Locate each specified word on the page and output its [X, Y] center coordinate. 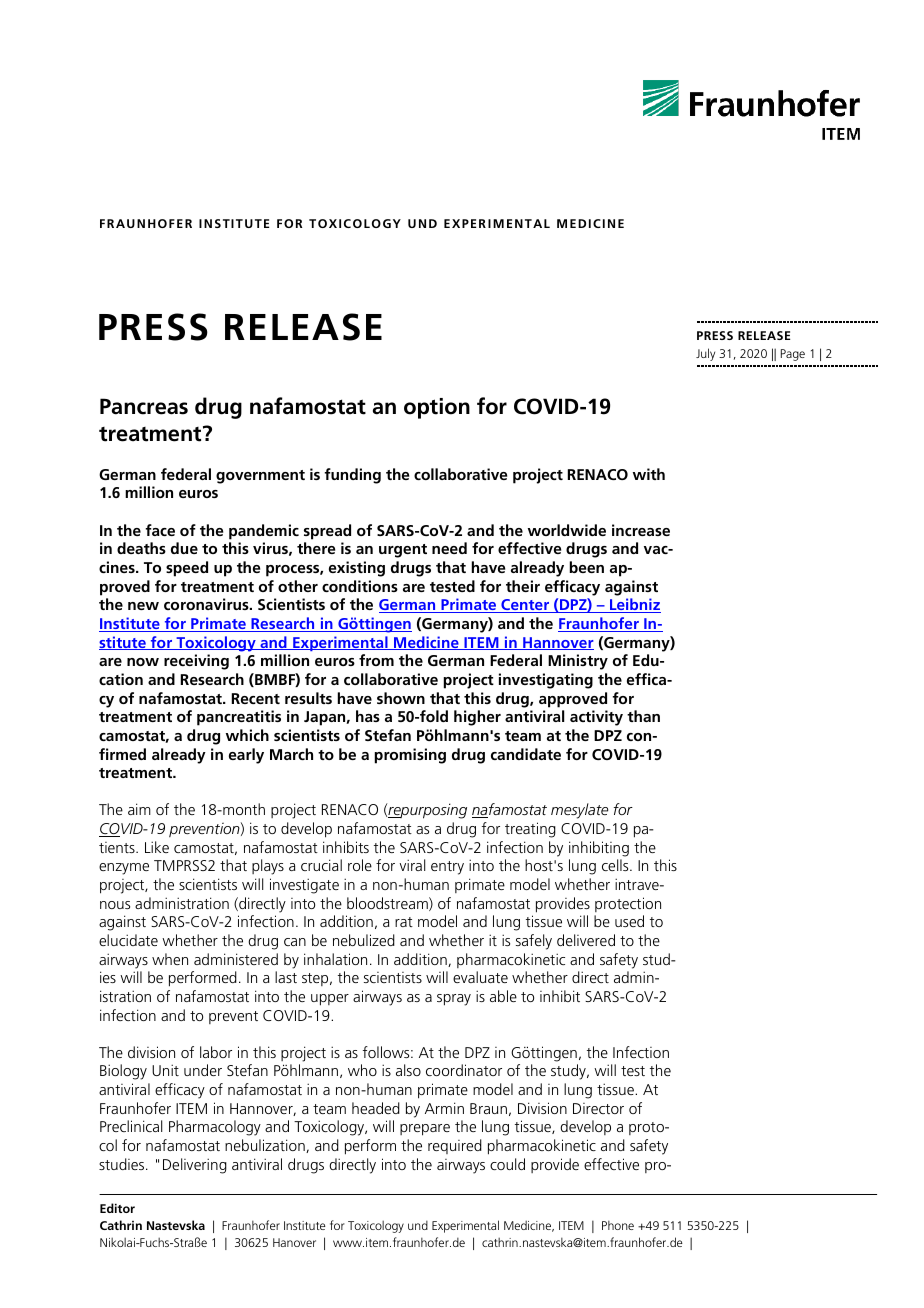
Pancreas [144, 406]
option [437, 408]
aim [139, 809]
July [705, 354]
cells [616, 865]
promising [410, 756]
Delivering [195, 1166]
